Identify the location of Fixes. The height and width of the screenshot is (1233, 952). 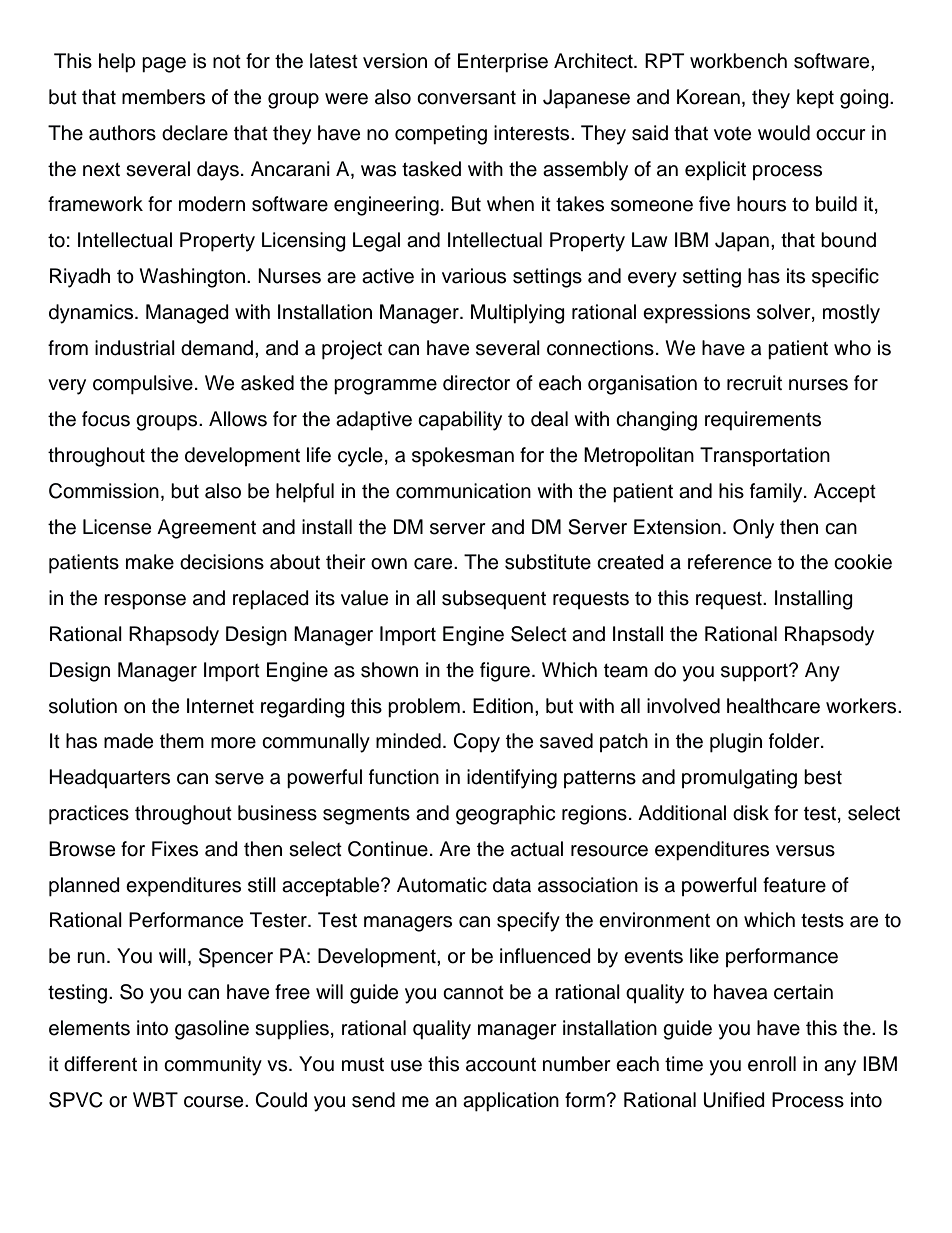
(175, 849).
